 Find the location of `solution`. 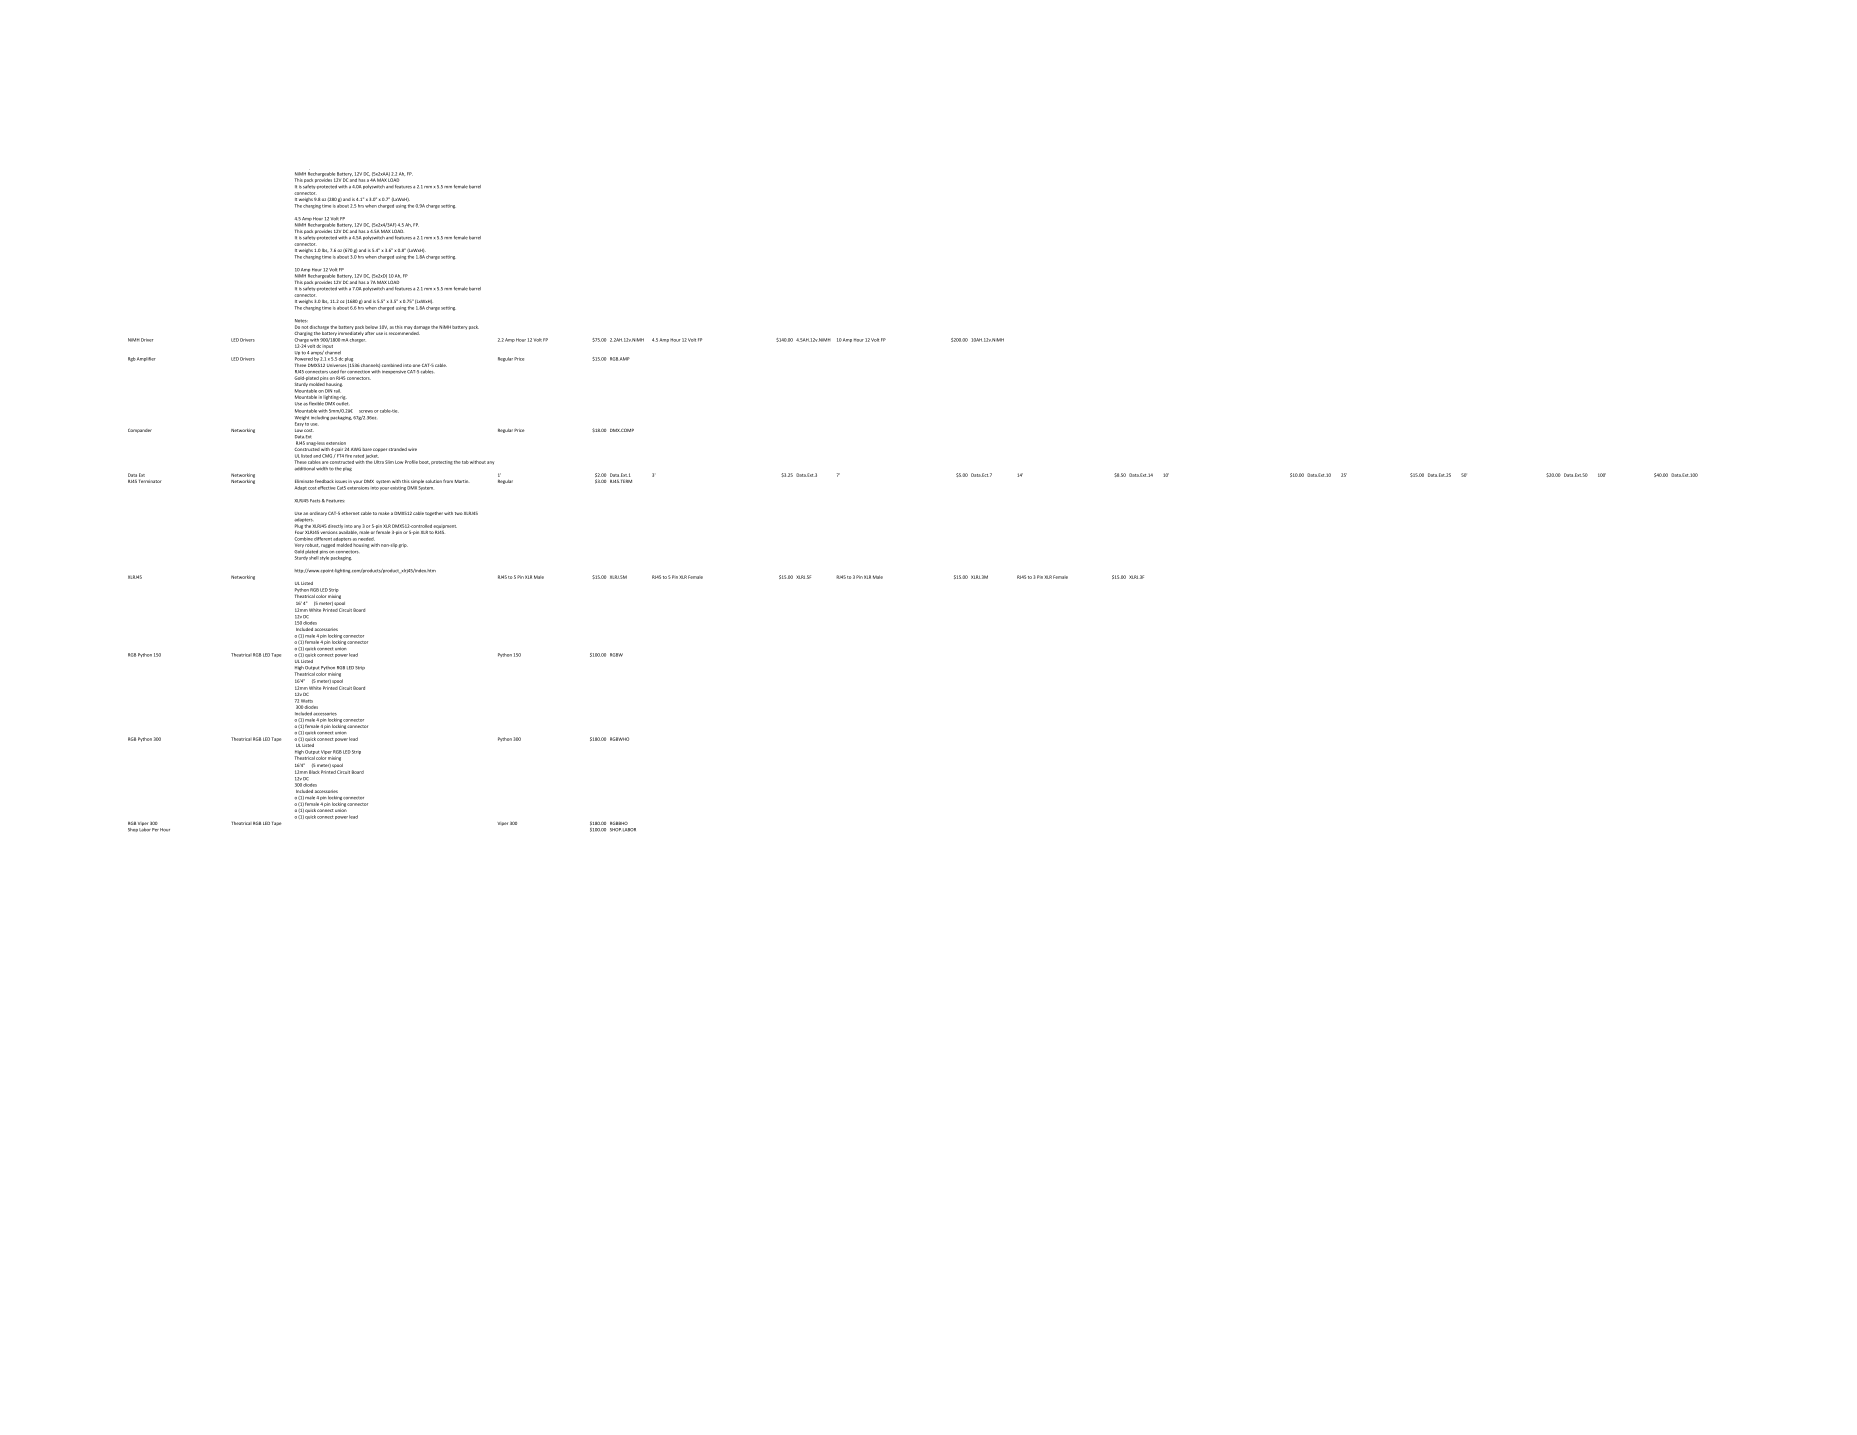

solution is located at coordinates (434, 481).
